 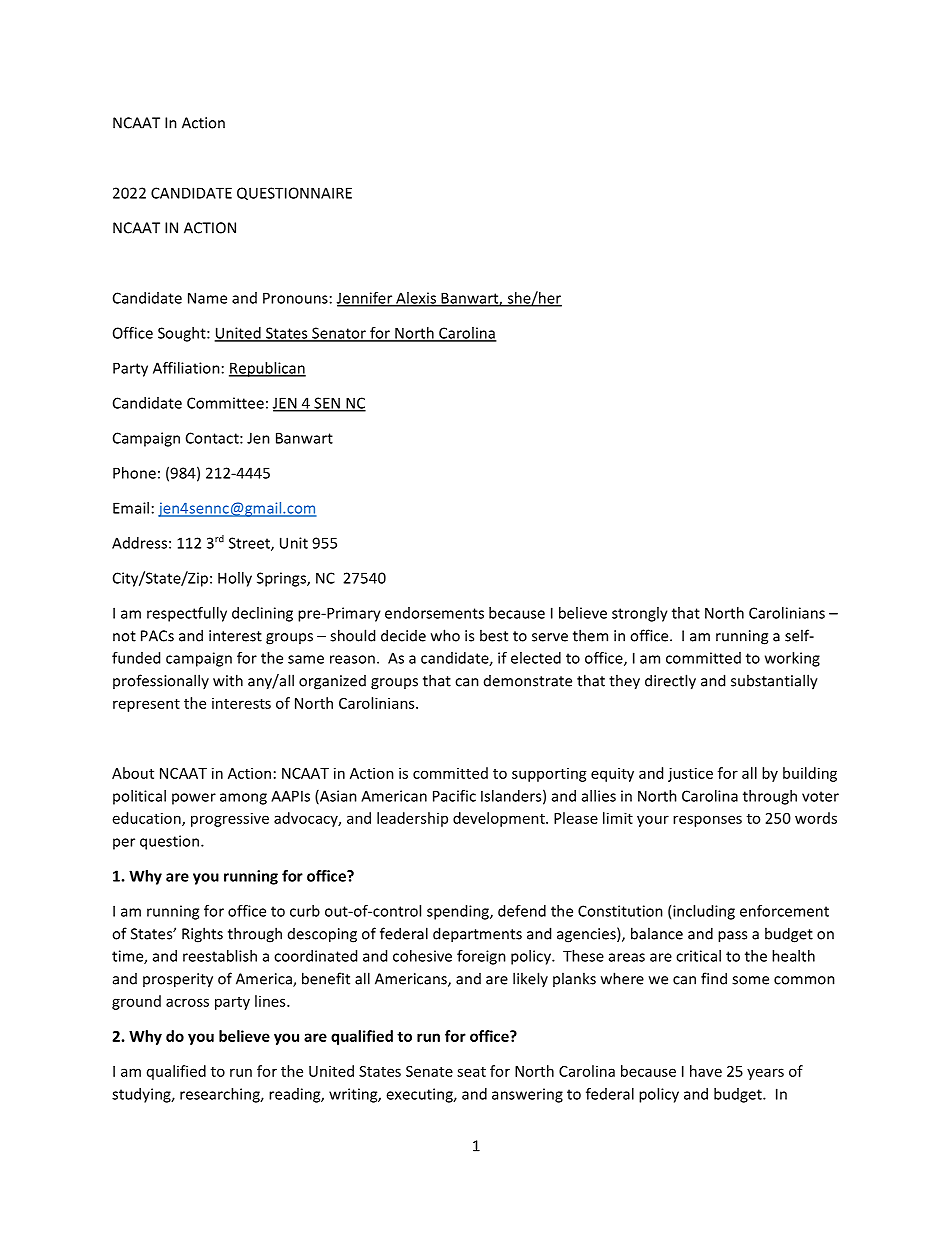 I want to click on demonstrate, so click(x=528, y=681).
